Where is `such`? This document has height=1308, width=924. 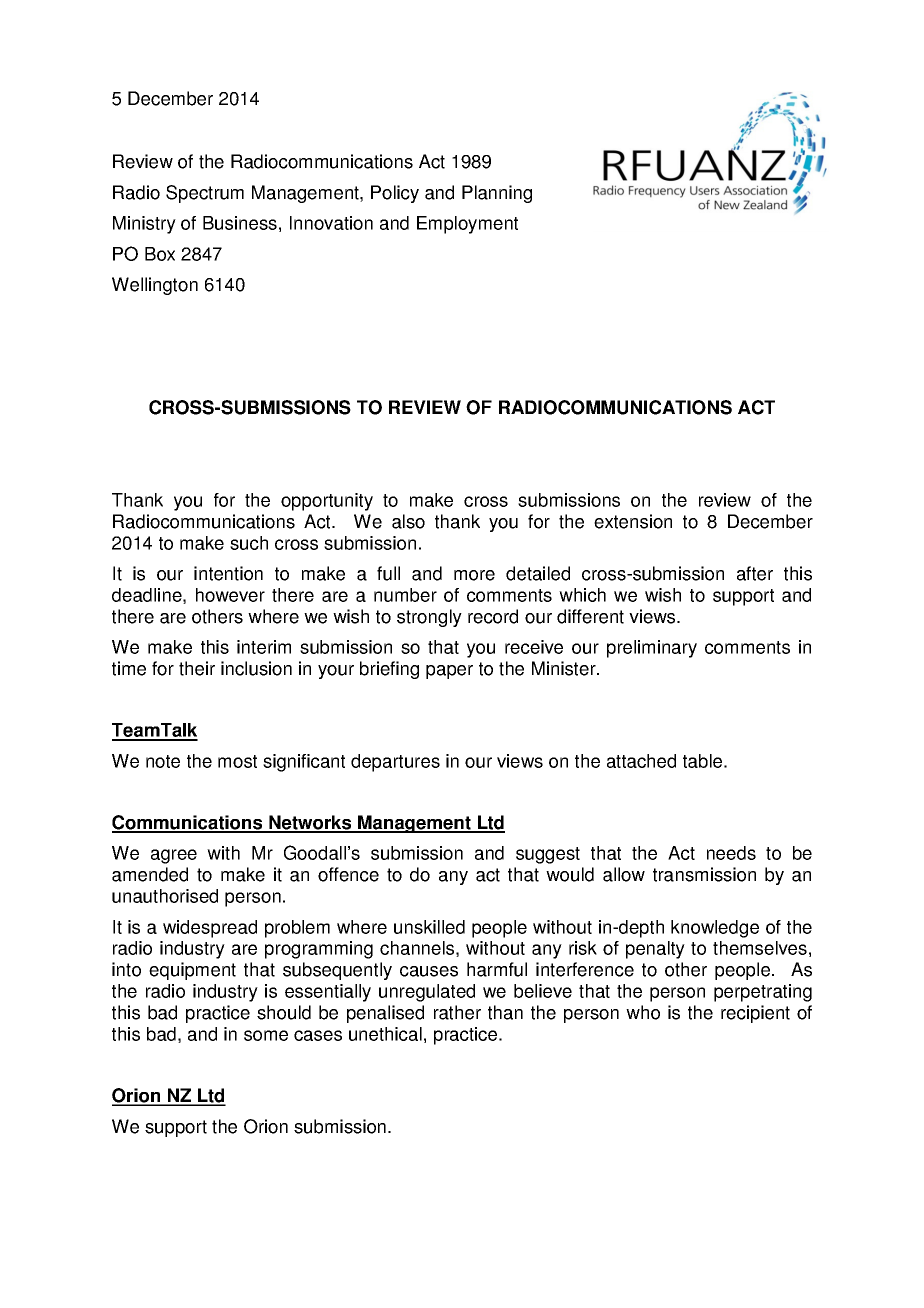
such is located at coordinates (249, 543).
